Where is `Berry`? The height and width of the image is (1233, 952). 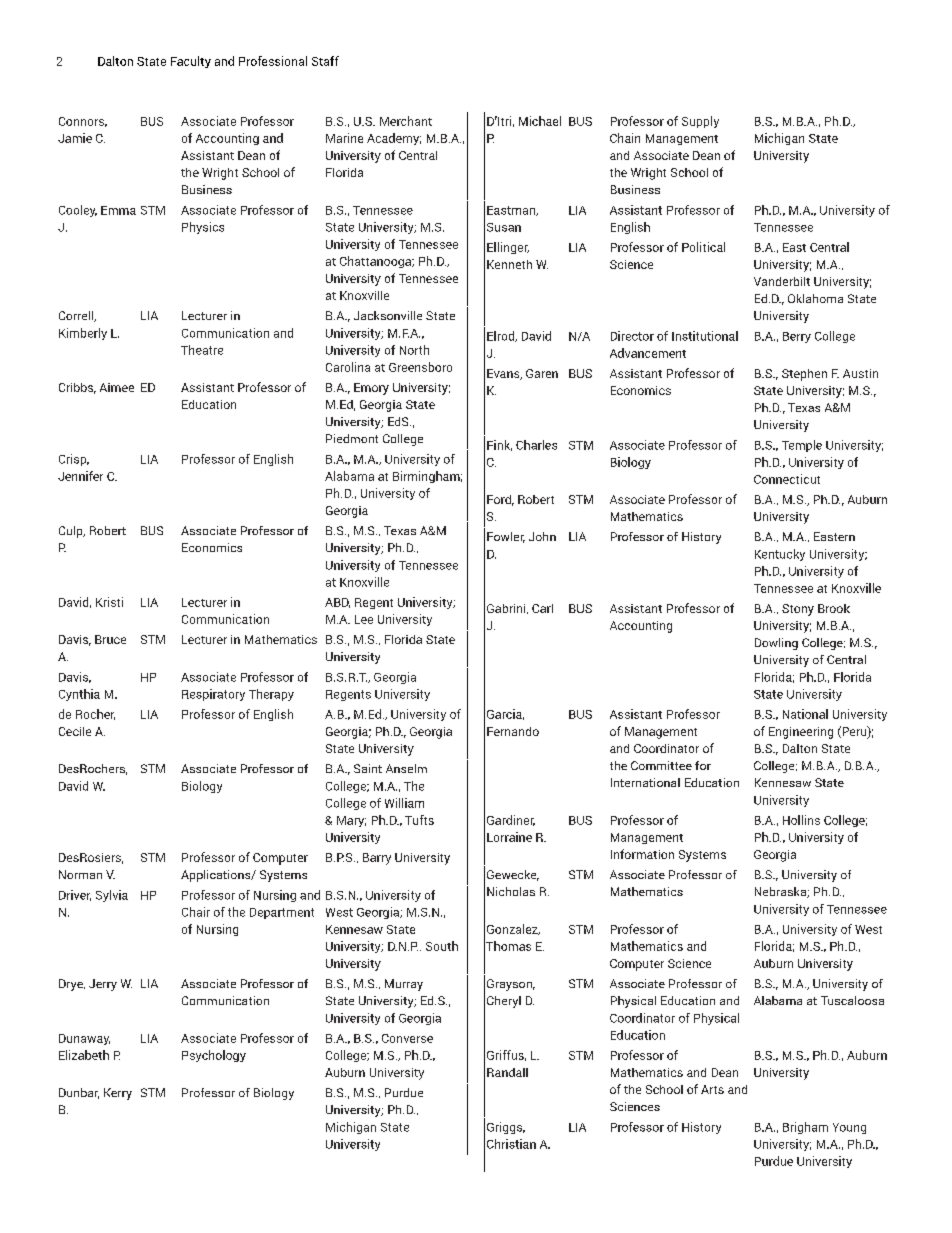
Berry is located at coordinates (797, 337).
